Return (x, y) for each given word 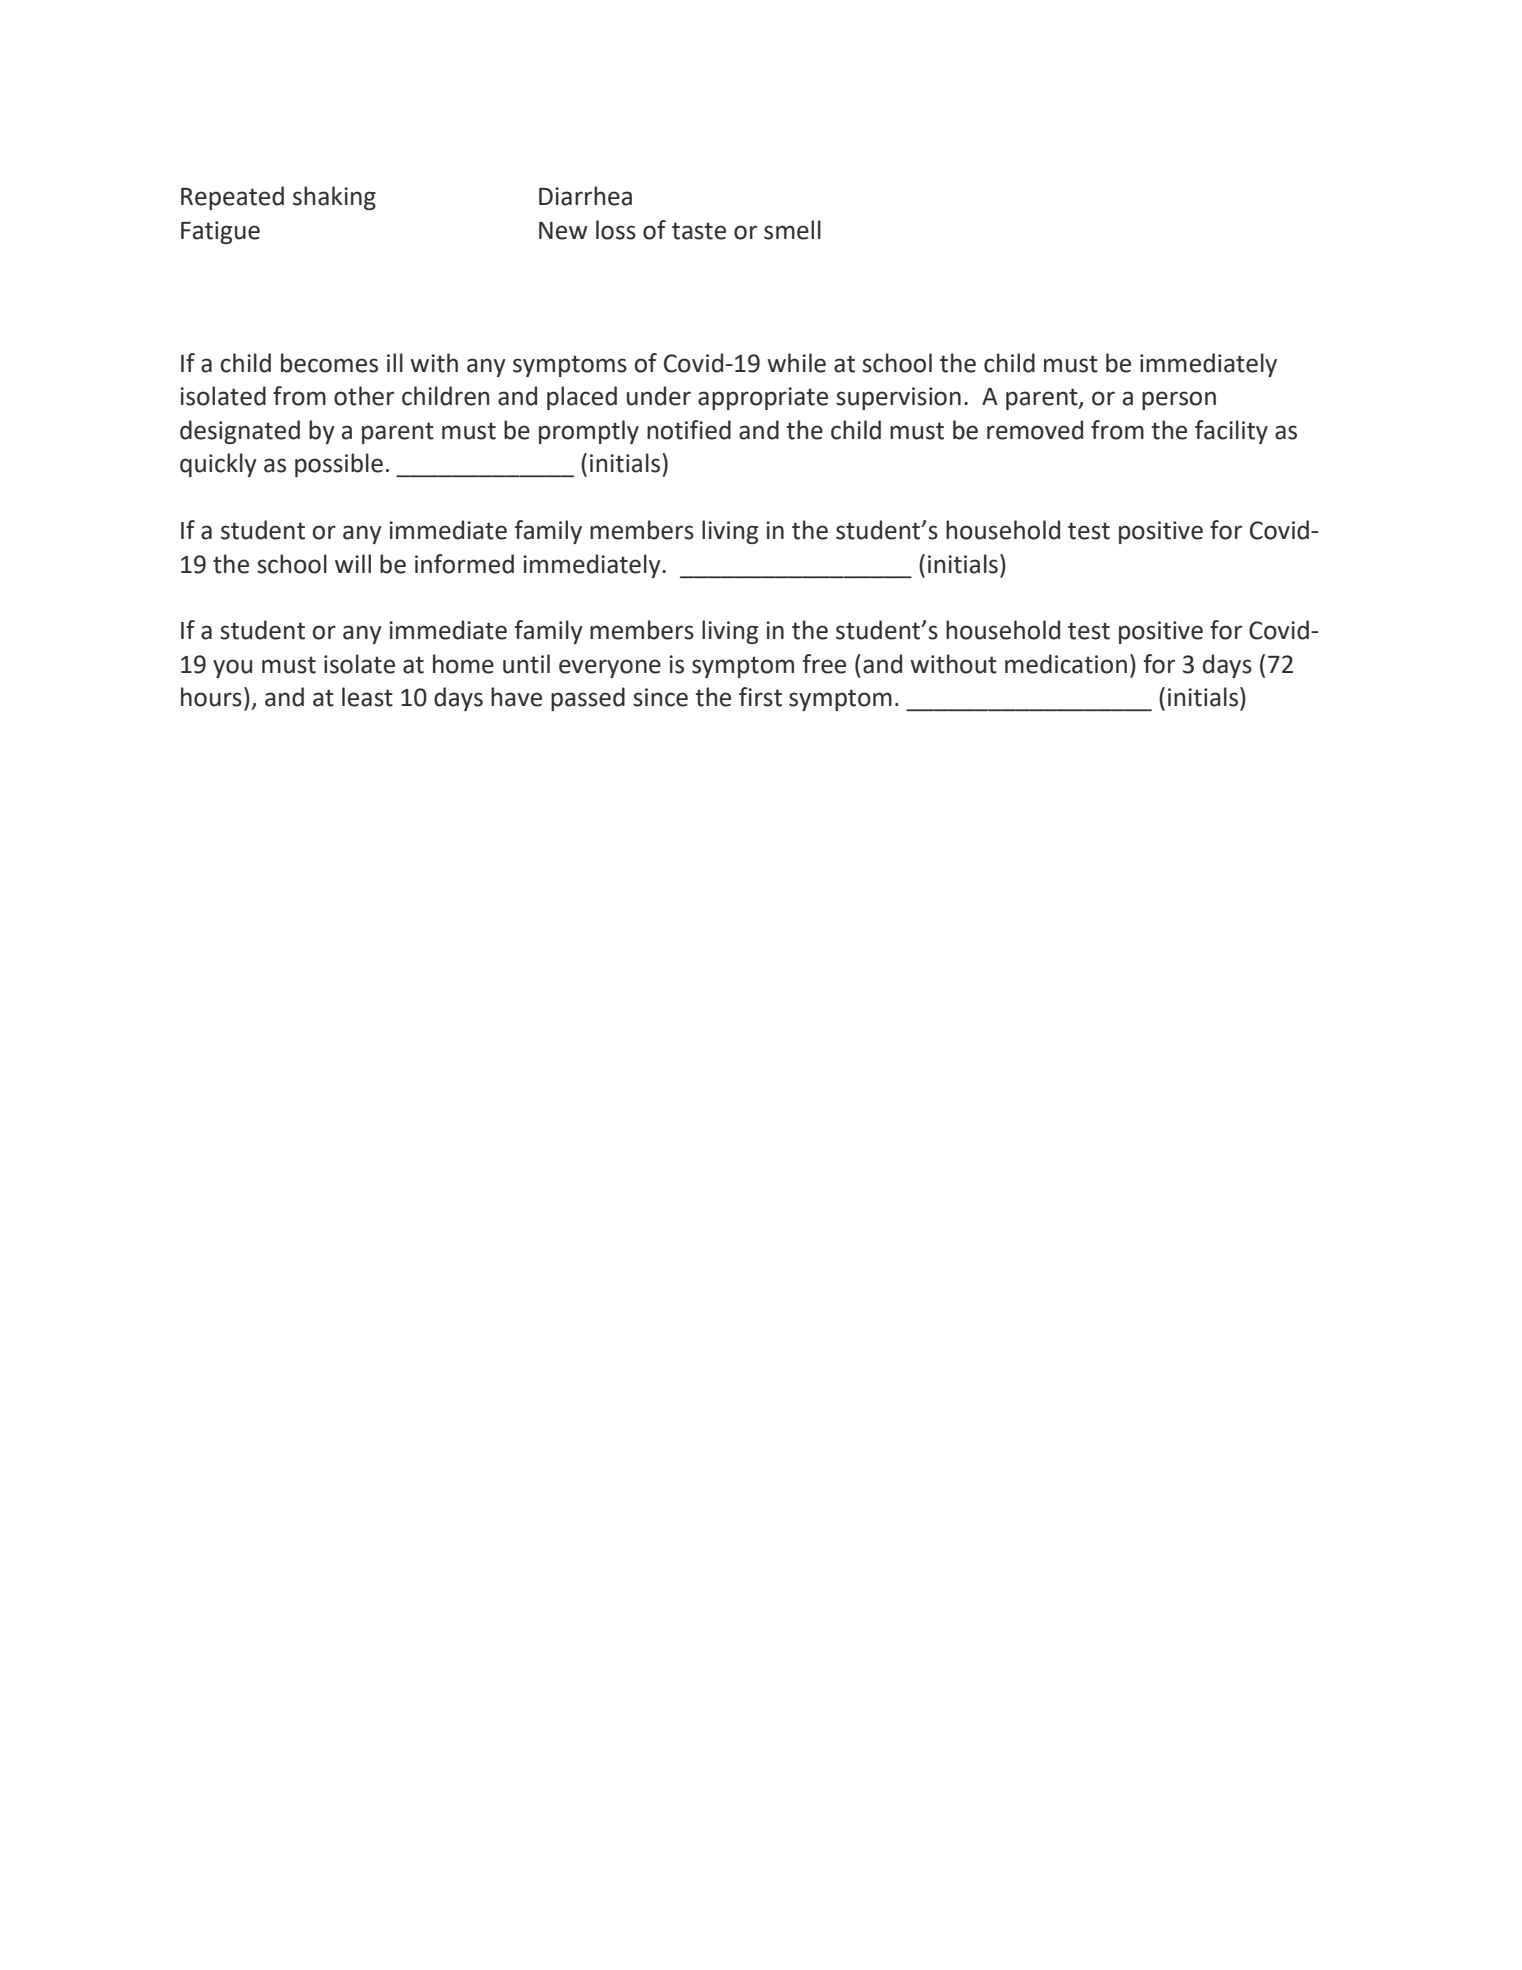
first (760, 697)
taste (699, 231)
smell (792, 230)
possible (339, 465)
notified (689, 430)
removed (1035, 430)
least (367, 697)
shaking (334, 198)
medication (1066, 664)
